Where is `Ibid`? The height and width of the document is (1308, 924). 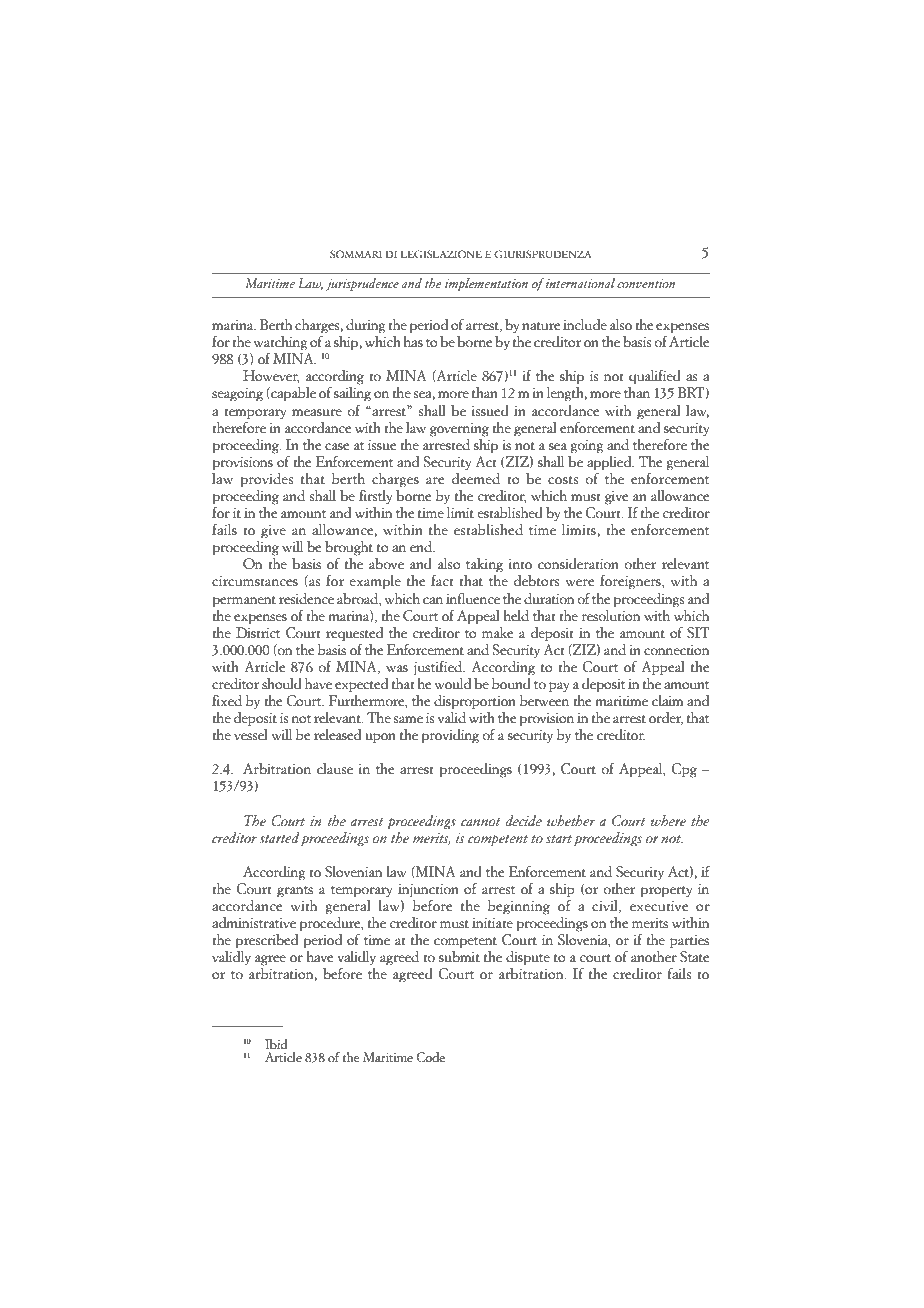 Ibid is located at coordinates (276, 1044).
